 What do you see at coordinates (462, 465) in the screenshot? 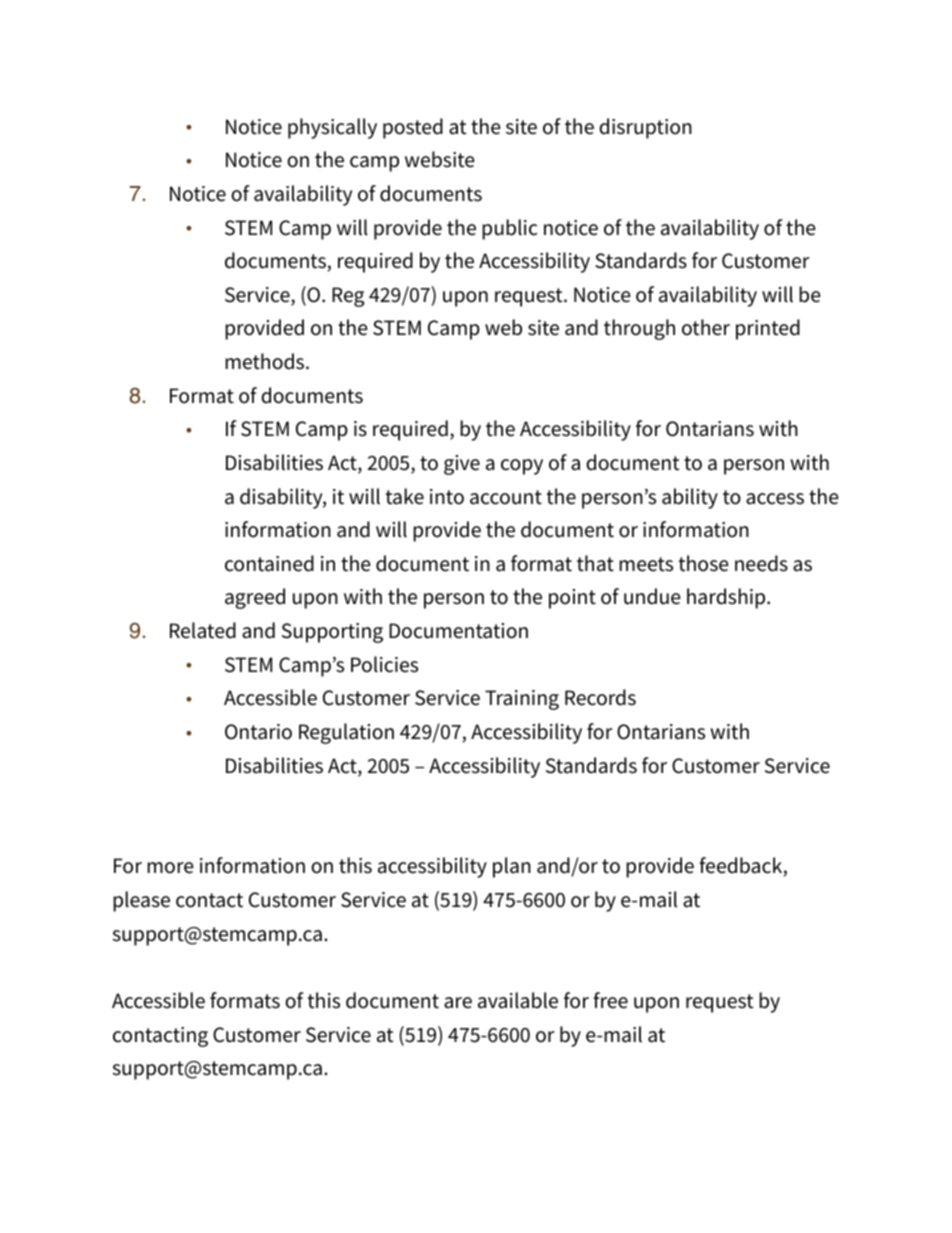
I see `give` at bounding box center [462, 465].
